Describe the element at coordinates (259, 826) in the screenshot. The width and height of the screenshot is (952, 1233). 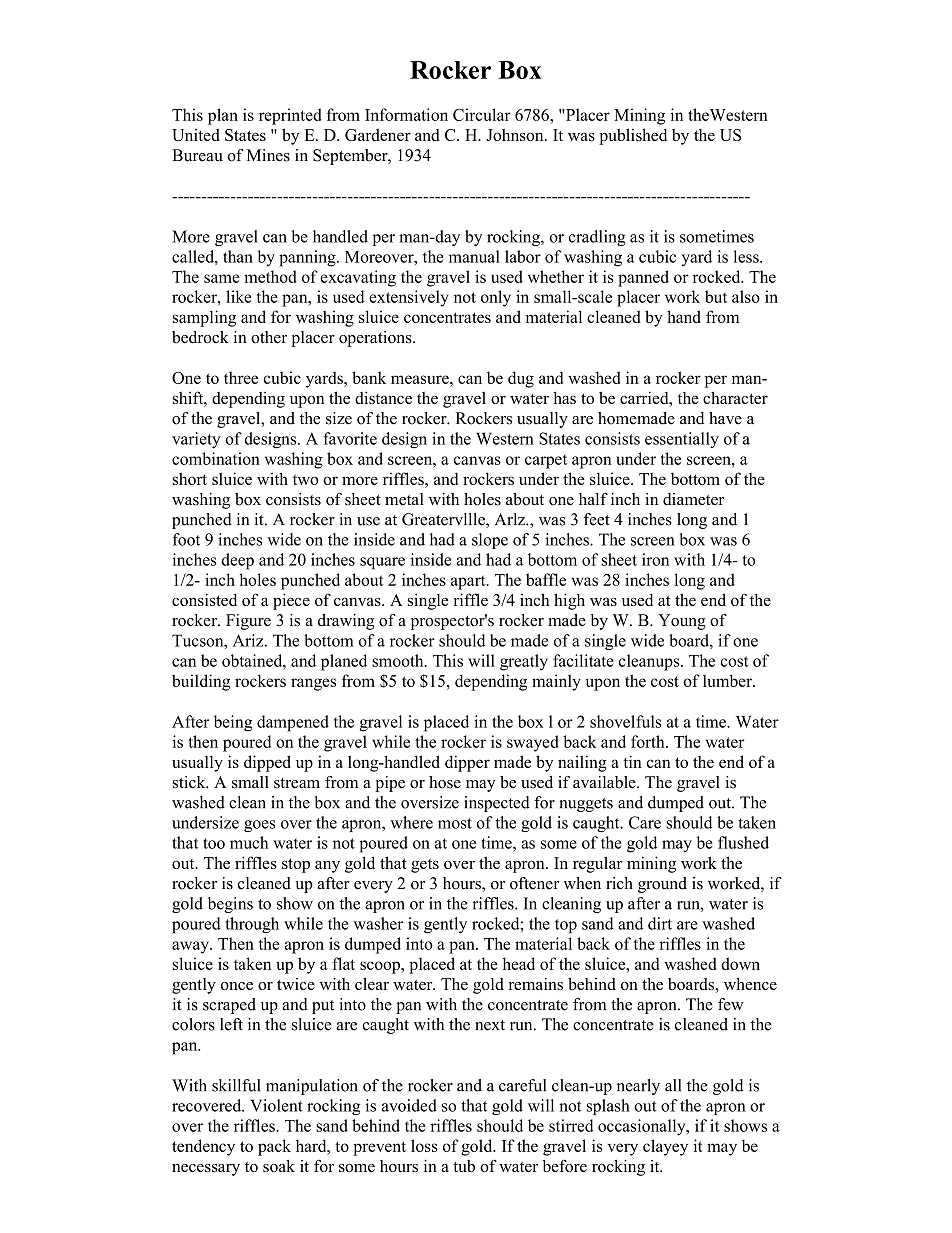
I see `goes` at that location.
